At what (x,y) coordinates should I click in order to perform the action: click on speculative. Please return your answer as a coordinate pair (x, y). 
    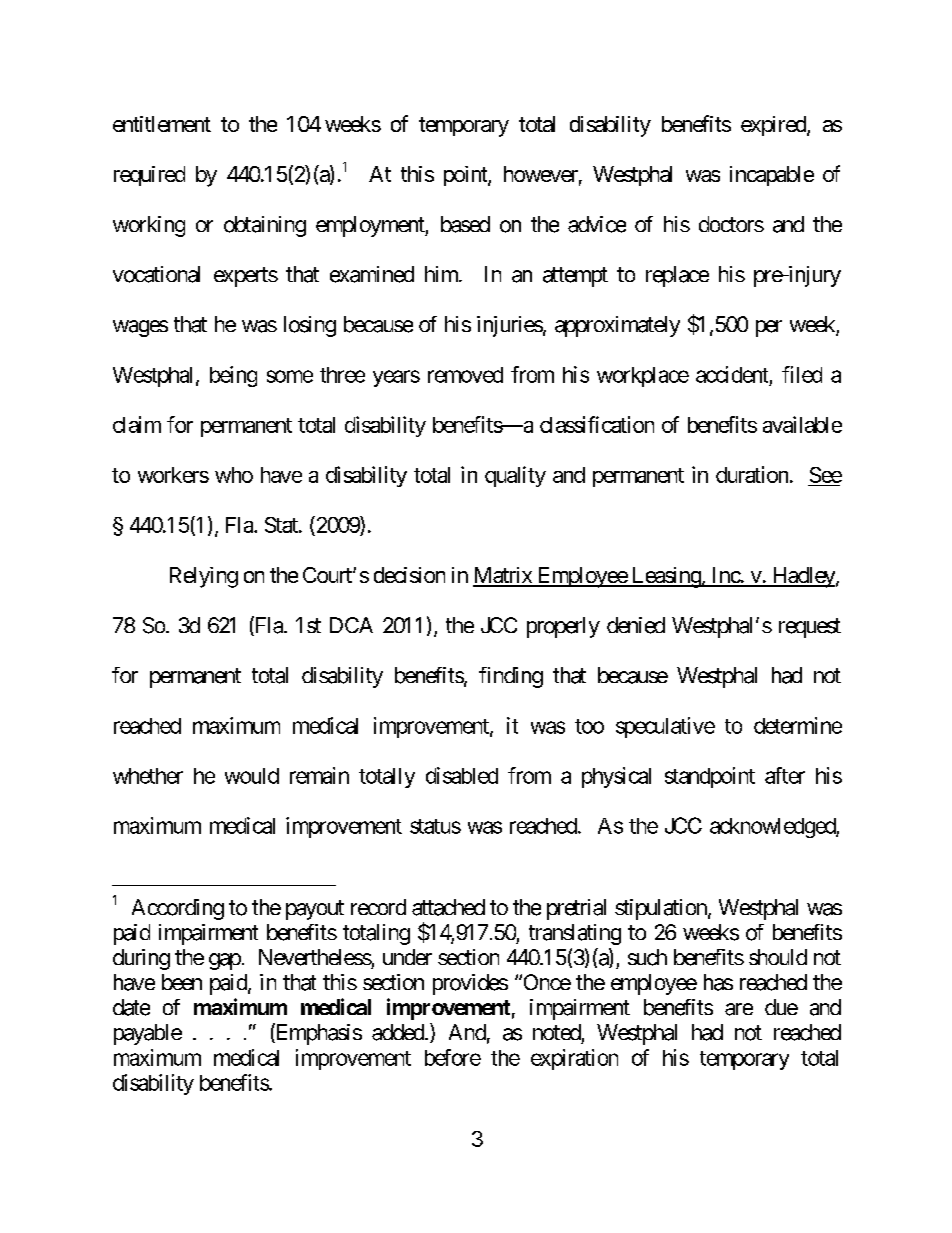
    Looking at the image, I should click on (665, 727).
